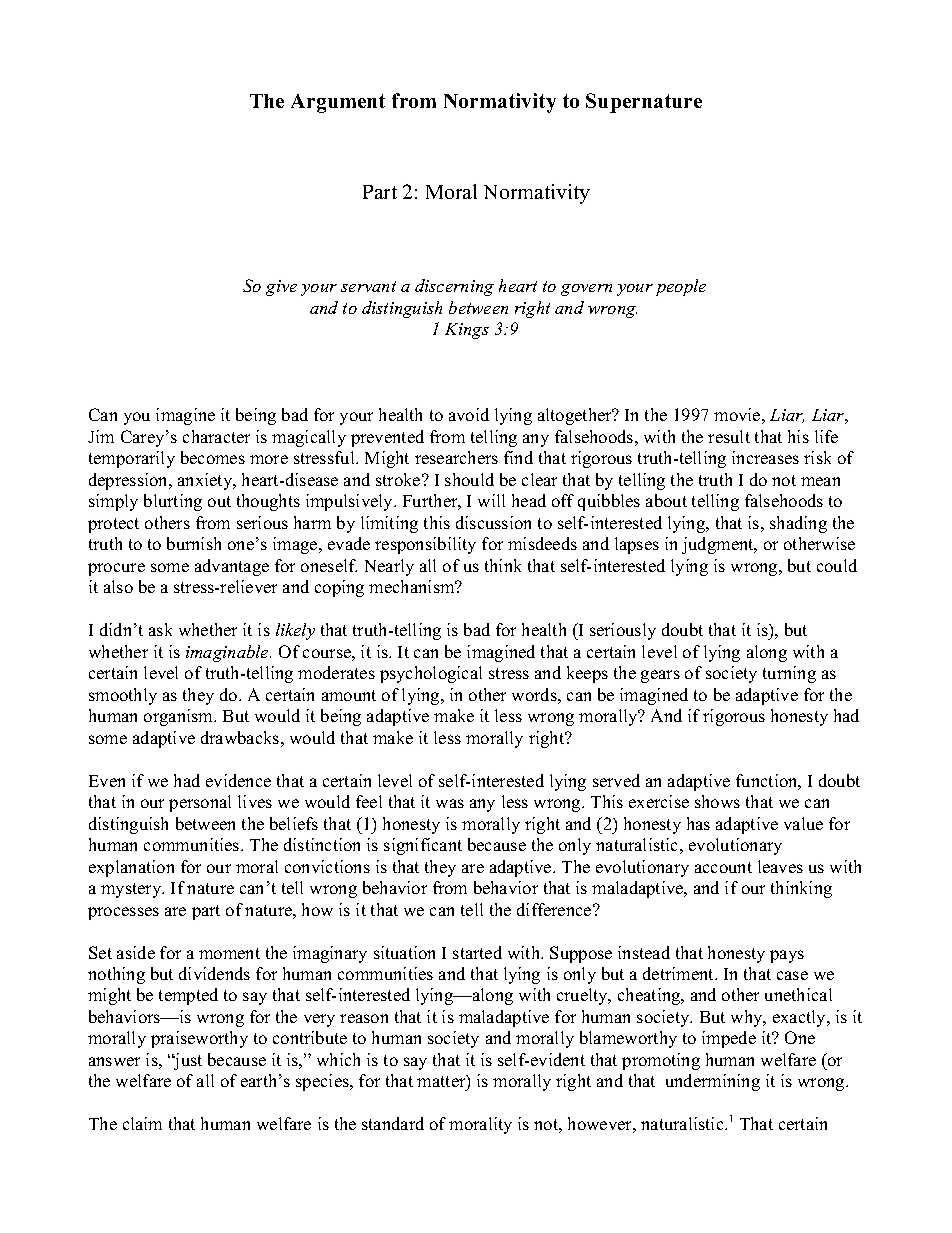 This screenshot has height=1233, width=952. Describe the element at coordinates (216, 436) in the screenshot. I see `character` at that location.
